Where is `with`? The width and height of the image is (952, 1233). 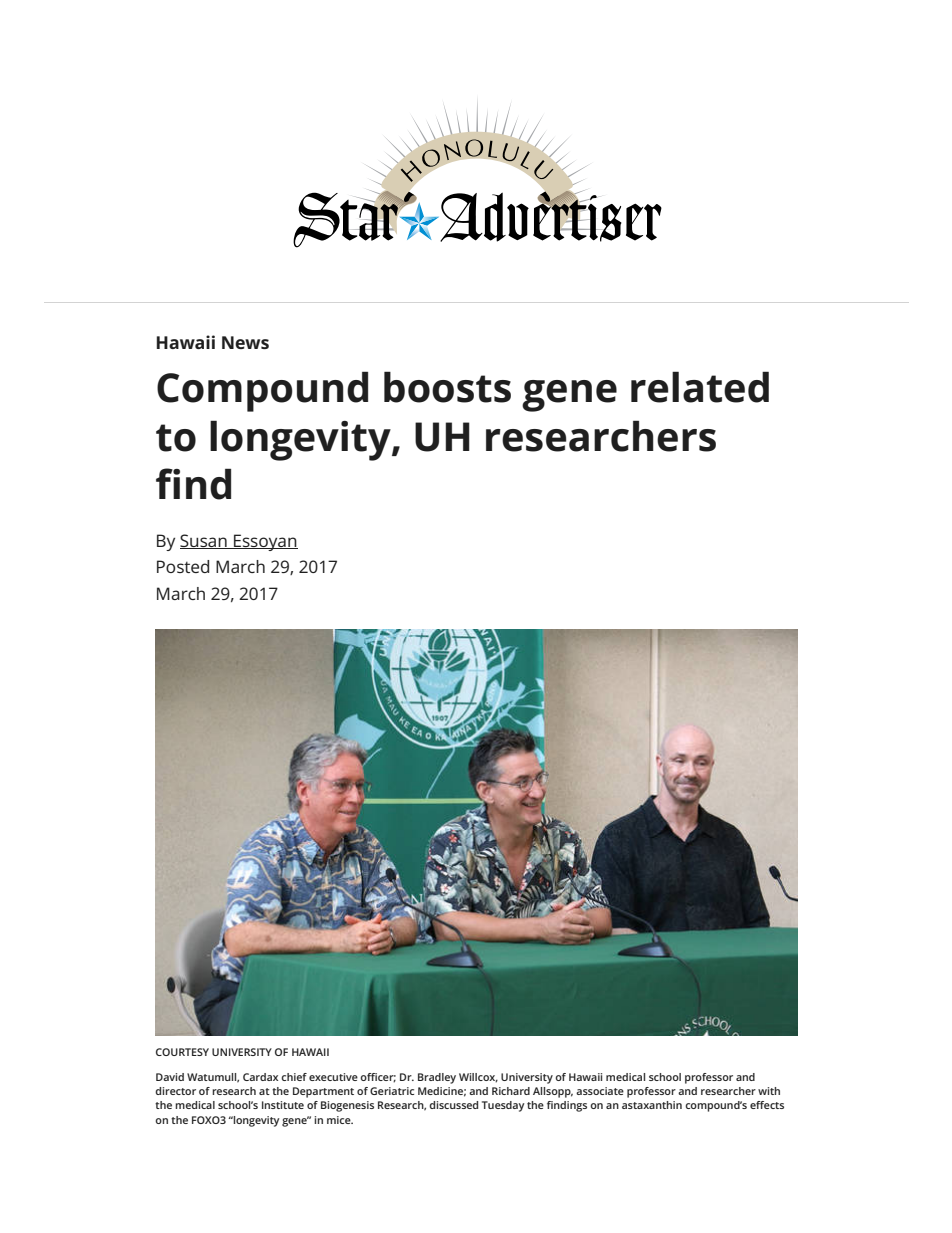
with is located at coordinates (769, 1091).
